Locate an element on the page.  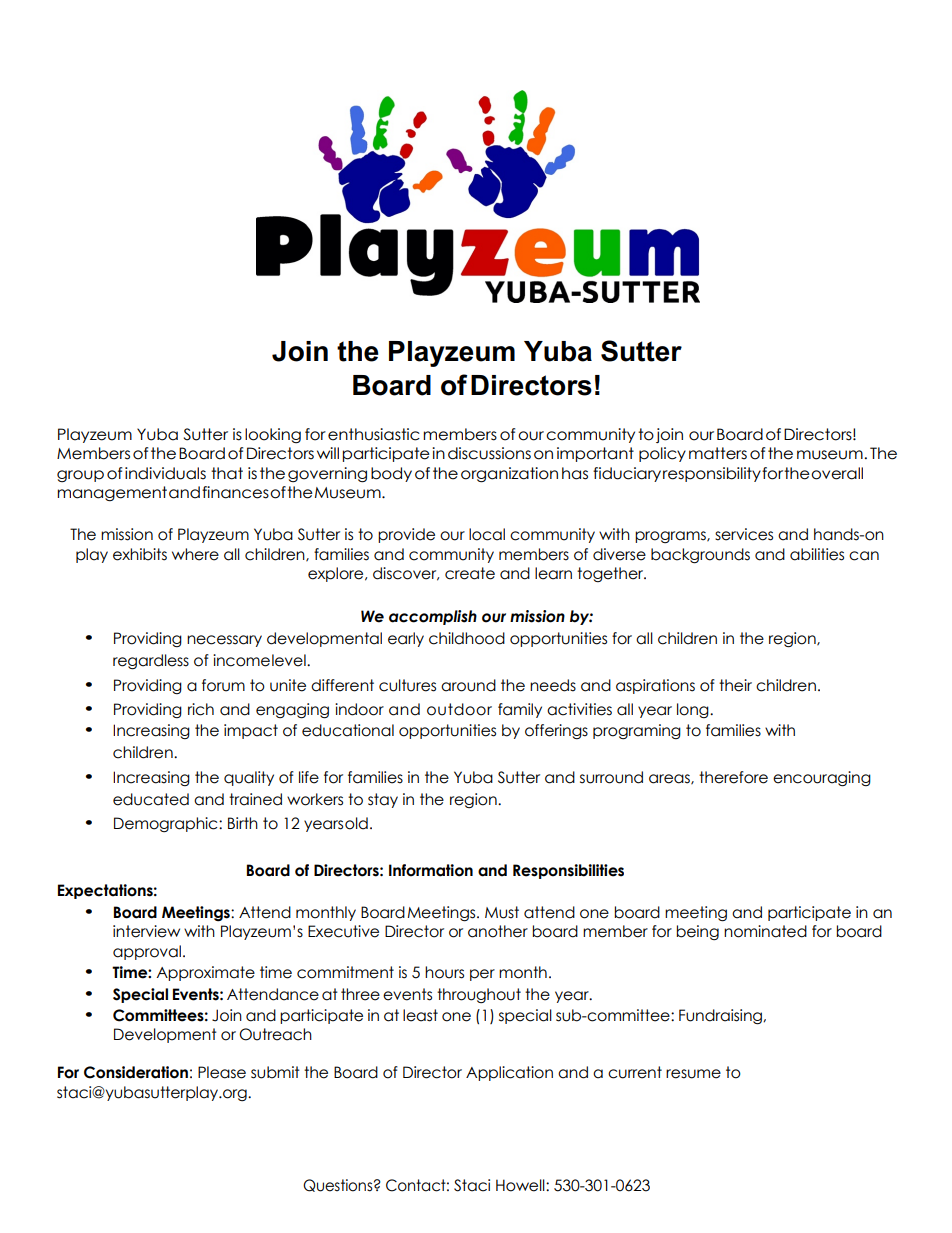
services is located at coordinates (744, 534).
